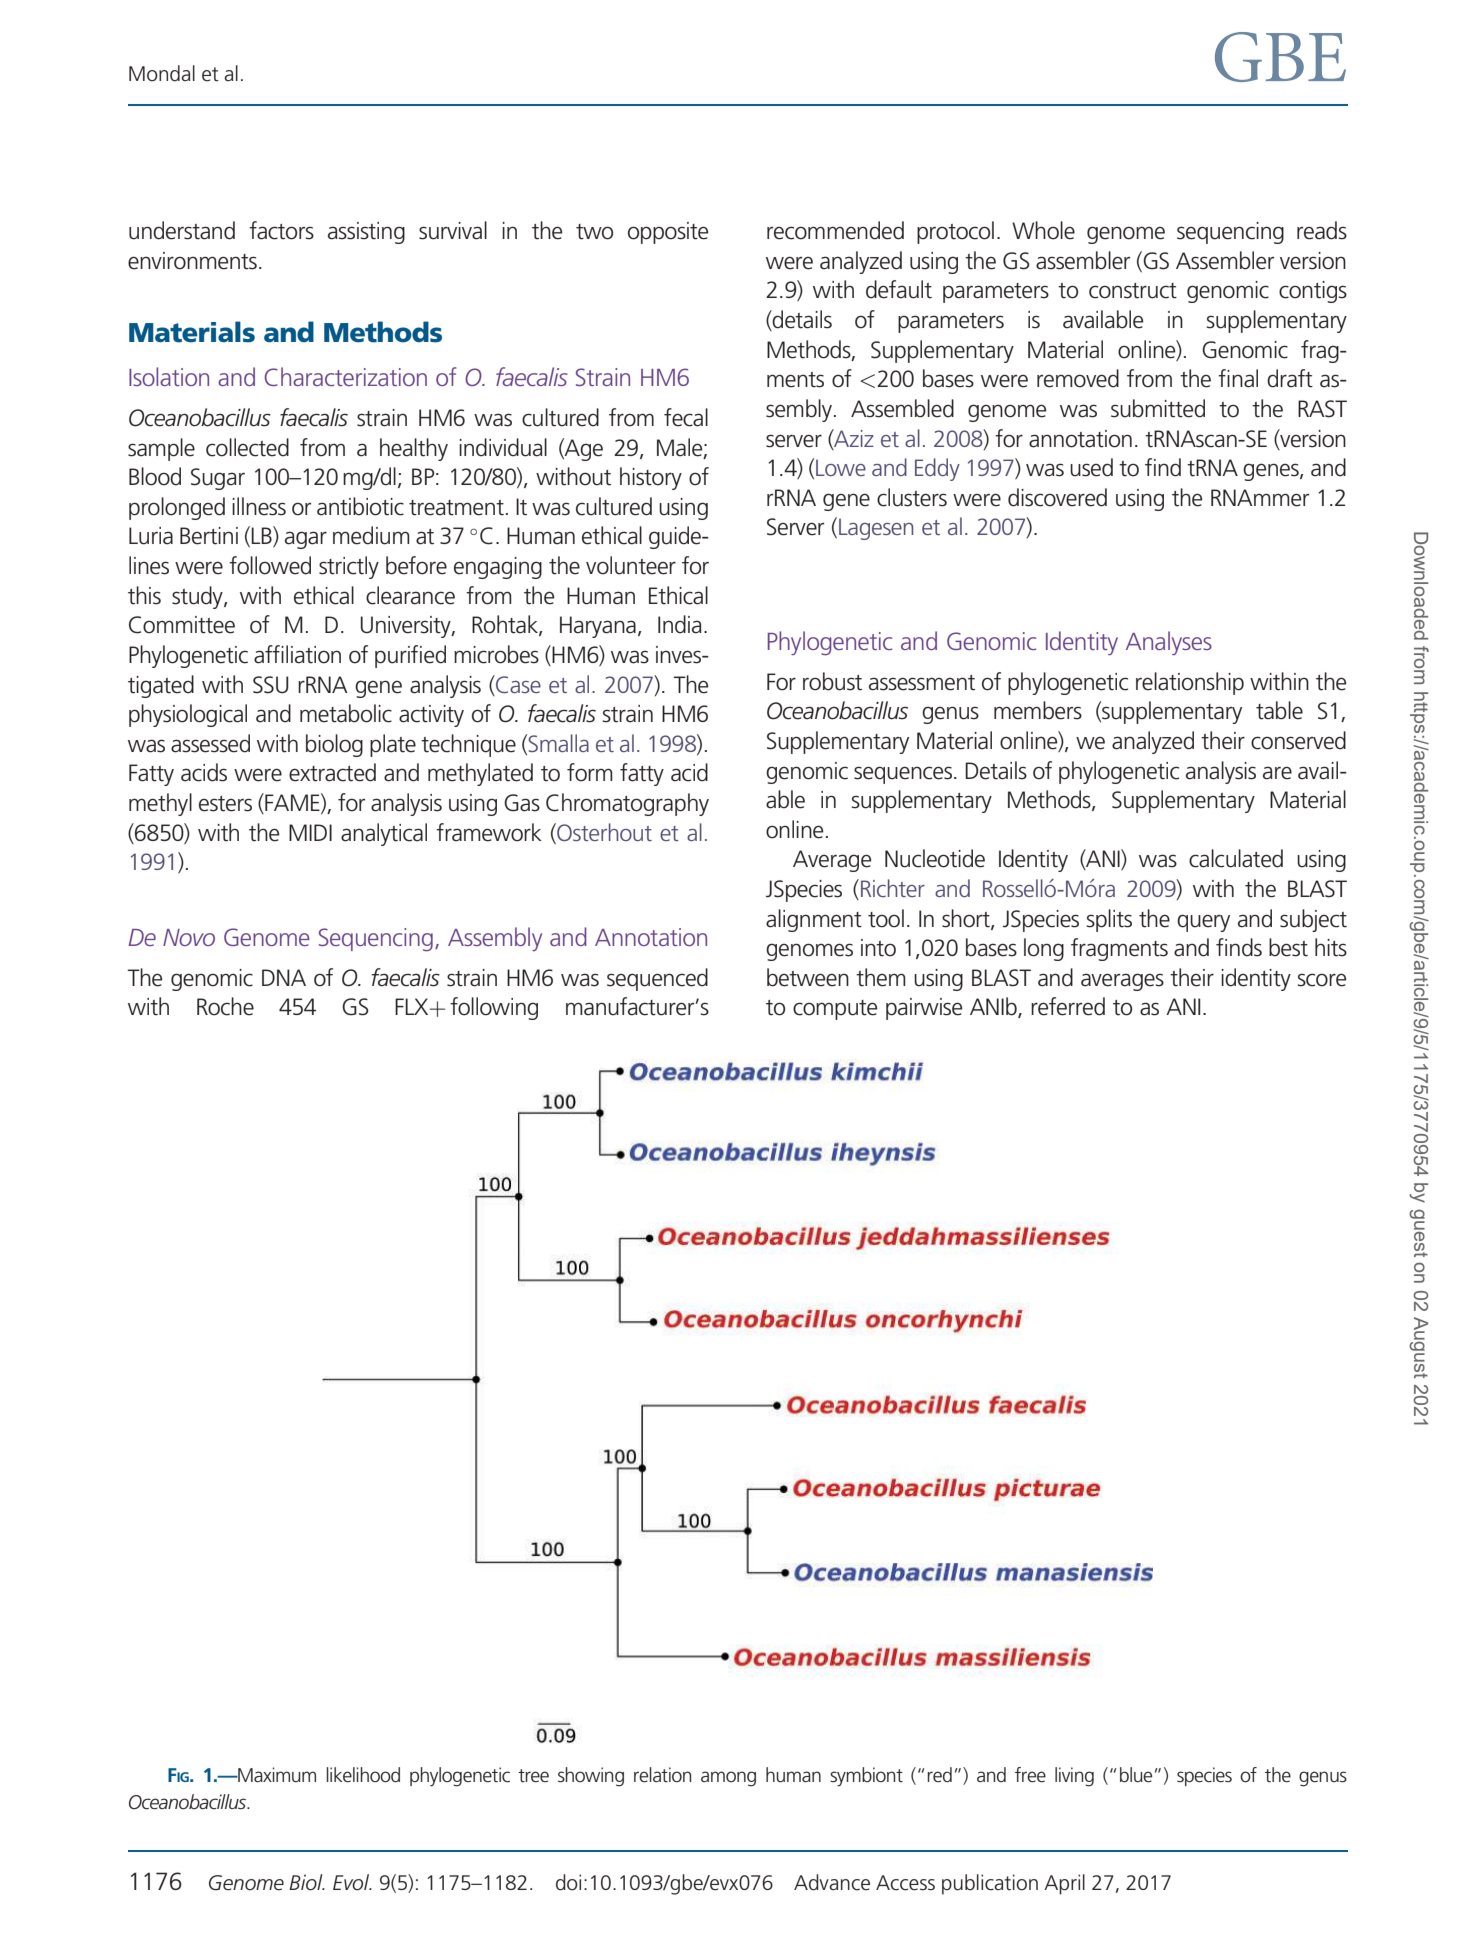 Image resolution: width=1469 pixels, height=1959 pixels. What do you see at coordinates (835, 1010) in the page?
I see `compute` at bounding box center [835, 1010].
